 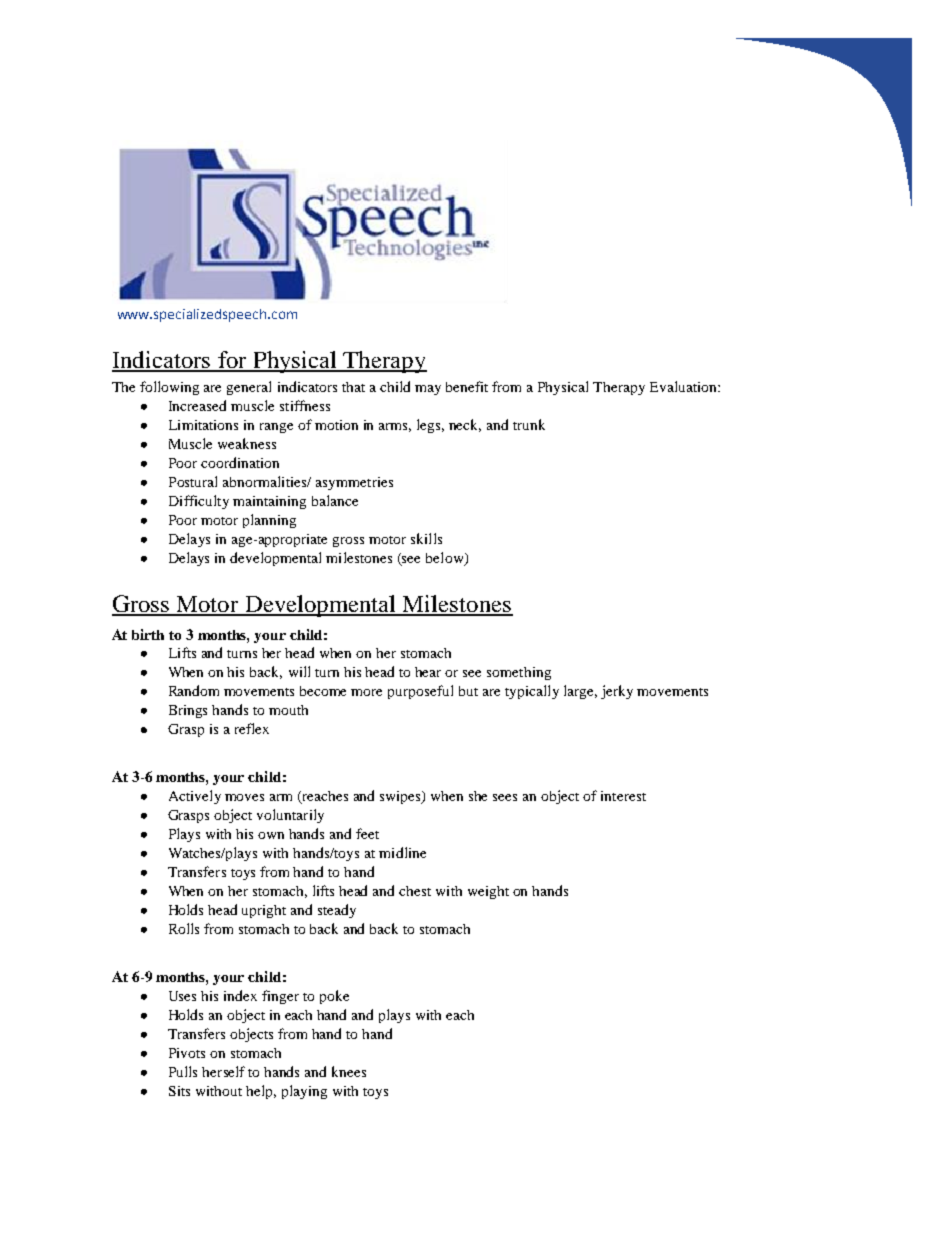 I want to click on jerky, so click(x=617, y=692).
